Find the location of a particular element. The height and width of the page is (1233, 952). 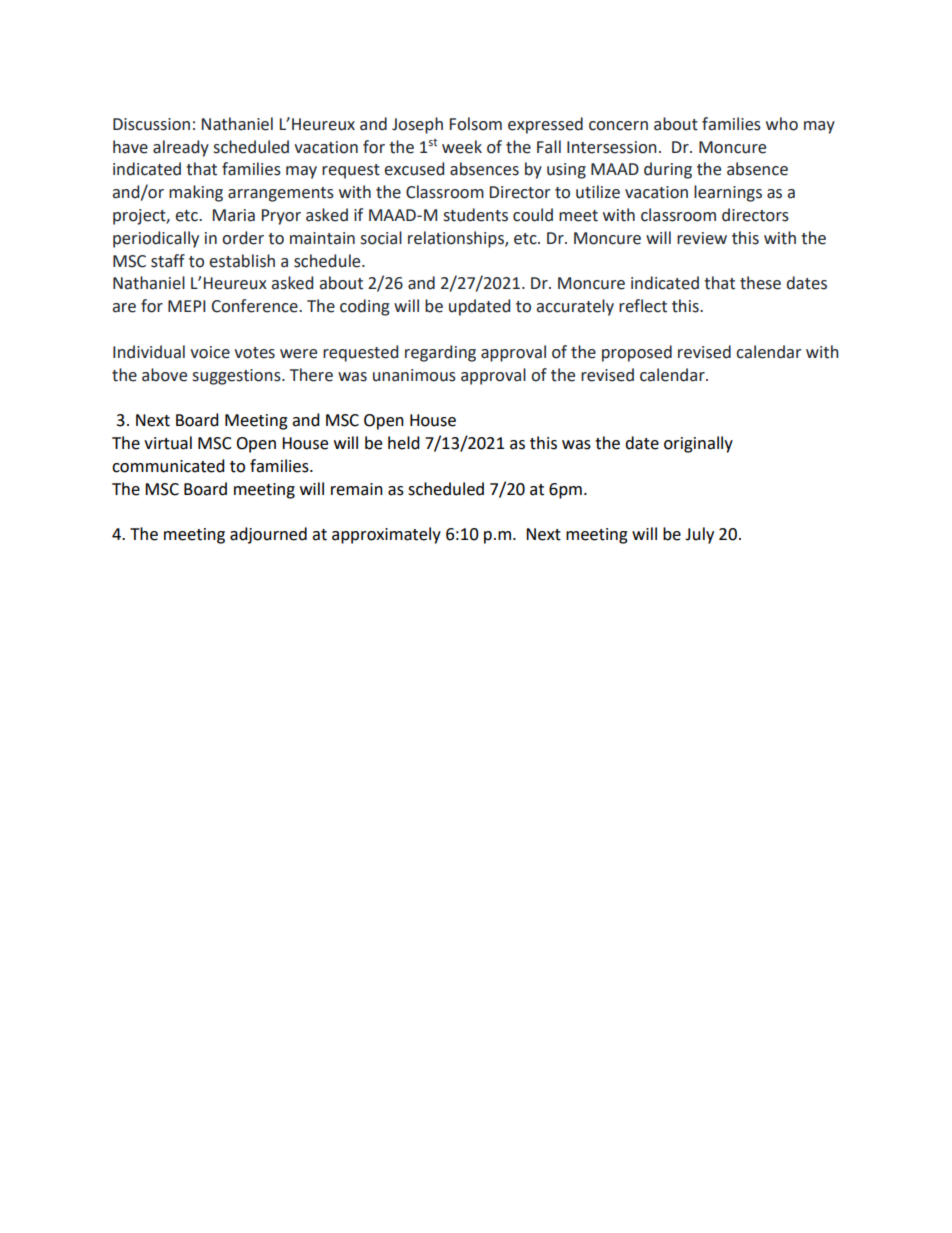

staff is located at coordinates (168, 261).
